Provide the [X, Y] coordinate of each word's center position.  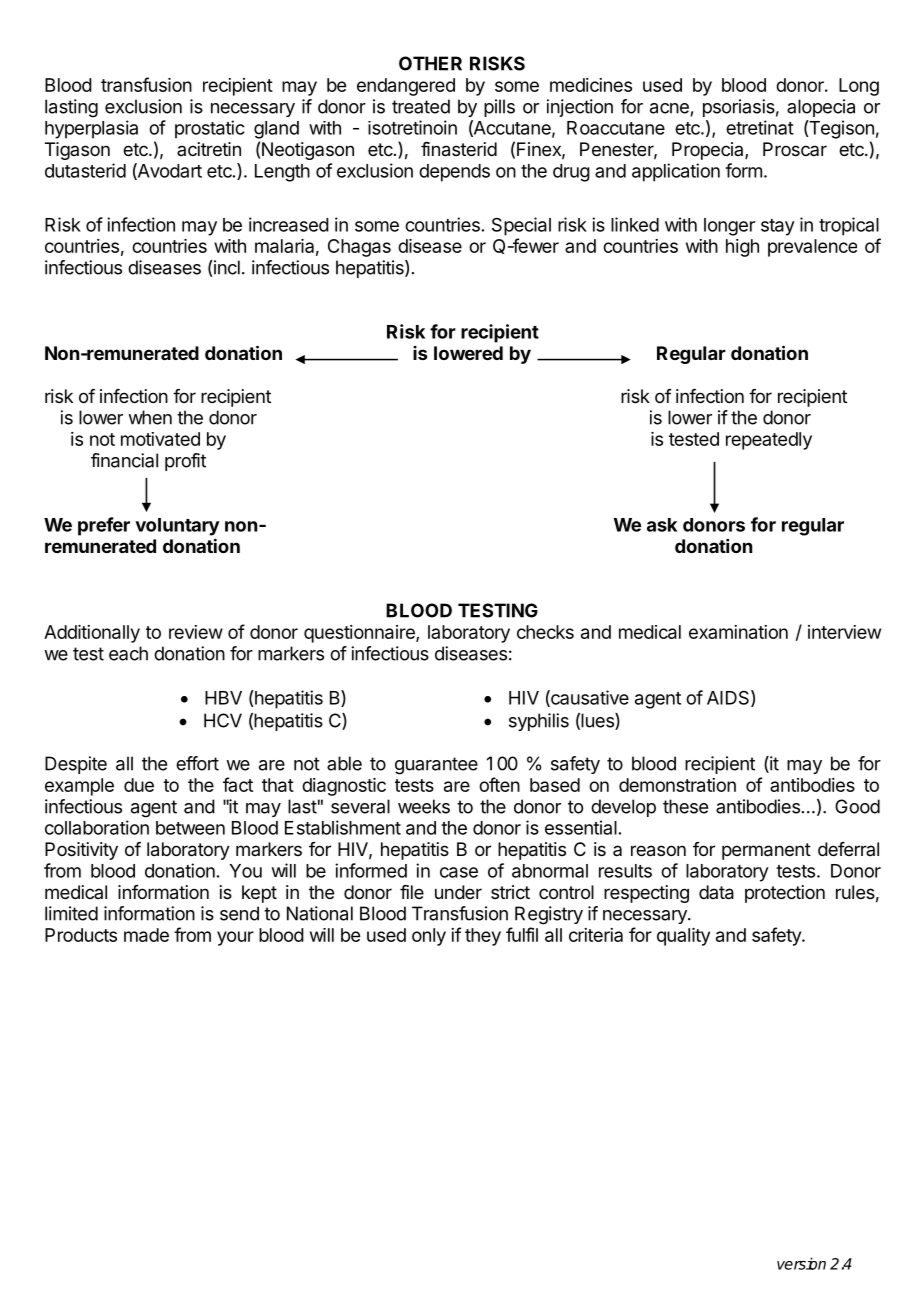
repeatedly [769, 441]
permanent [766, 851]
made [146, 935]
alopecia [821, 108]
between [190, 828]
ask [662, 525]
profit [185, 462]
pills [499, 108]
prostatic [209, 129]
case [459, 872]
